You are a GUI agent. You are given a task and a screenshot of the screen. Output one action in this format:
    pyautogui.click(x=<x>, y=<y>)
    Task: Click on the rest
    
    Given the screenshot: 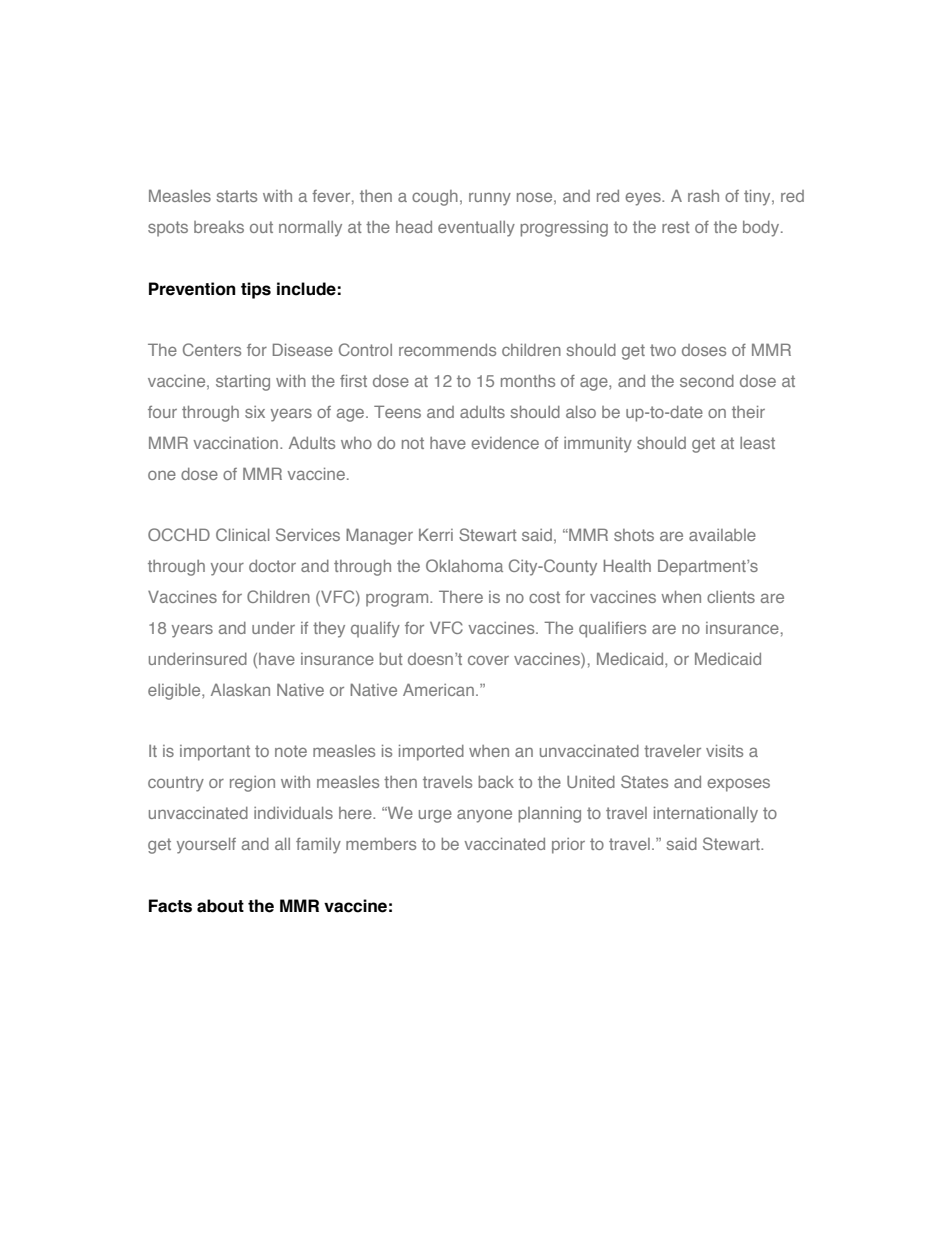 What is the action you would take?
    pyautogui.click(x=676, y=227)
